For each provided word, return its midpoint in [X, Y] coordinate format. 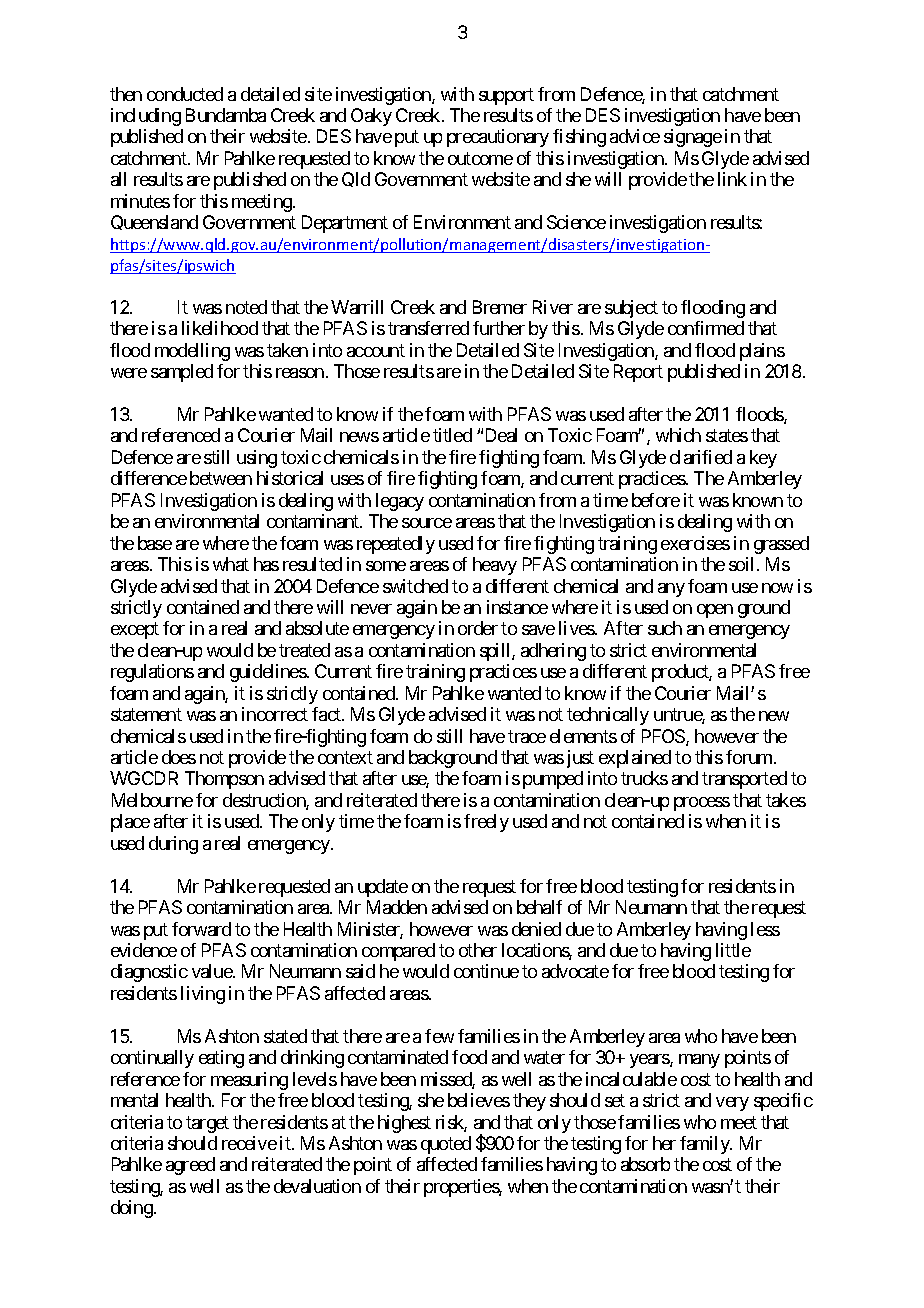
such [665, 628]
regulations [152, 673]
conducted [185, 94]
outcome [480, 158]
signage [693, 138]
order [478, 628]
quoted [446, 1145]
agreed [190, 1166]
